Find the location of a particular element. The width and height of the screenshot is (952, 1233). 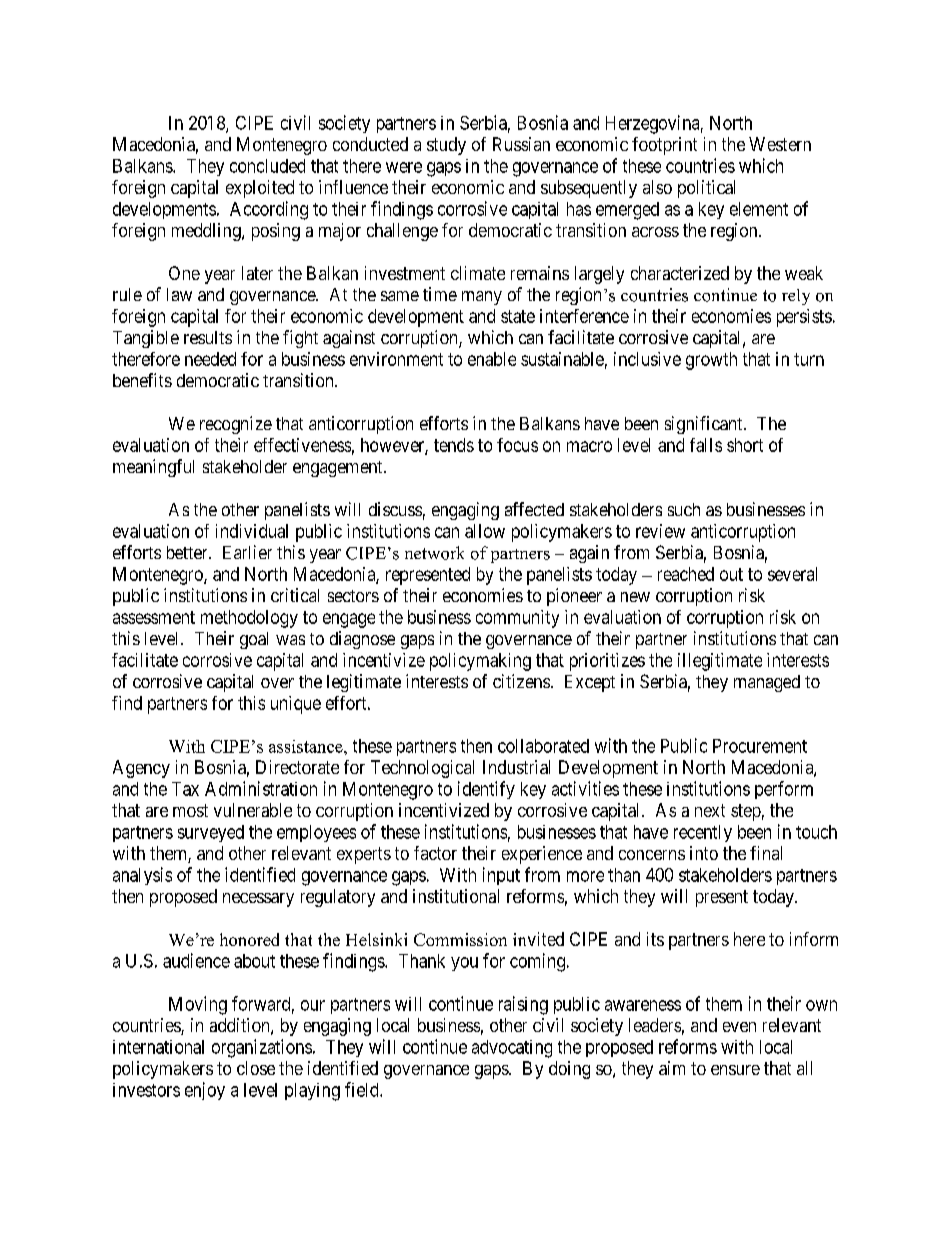

meaningful is located at coordinates (153, 468).
